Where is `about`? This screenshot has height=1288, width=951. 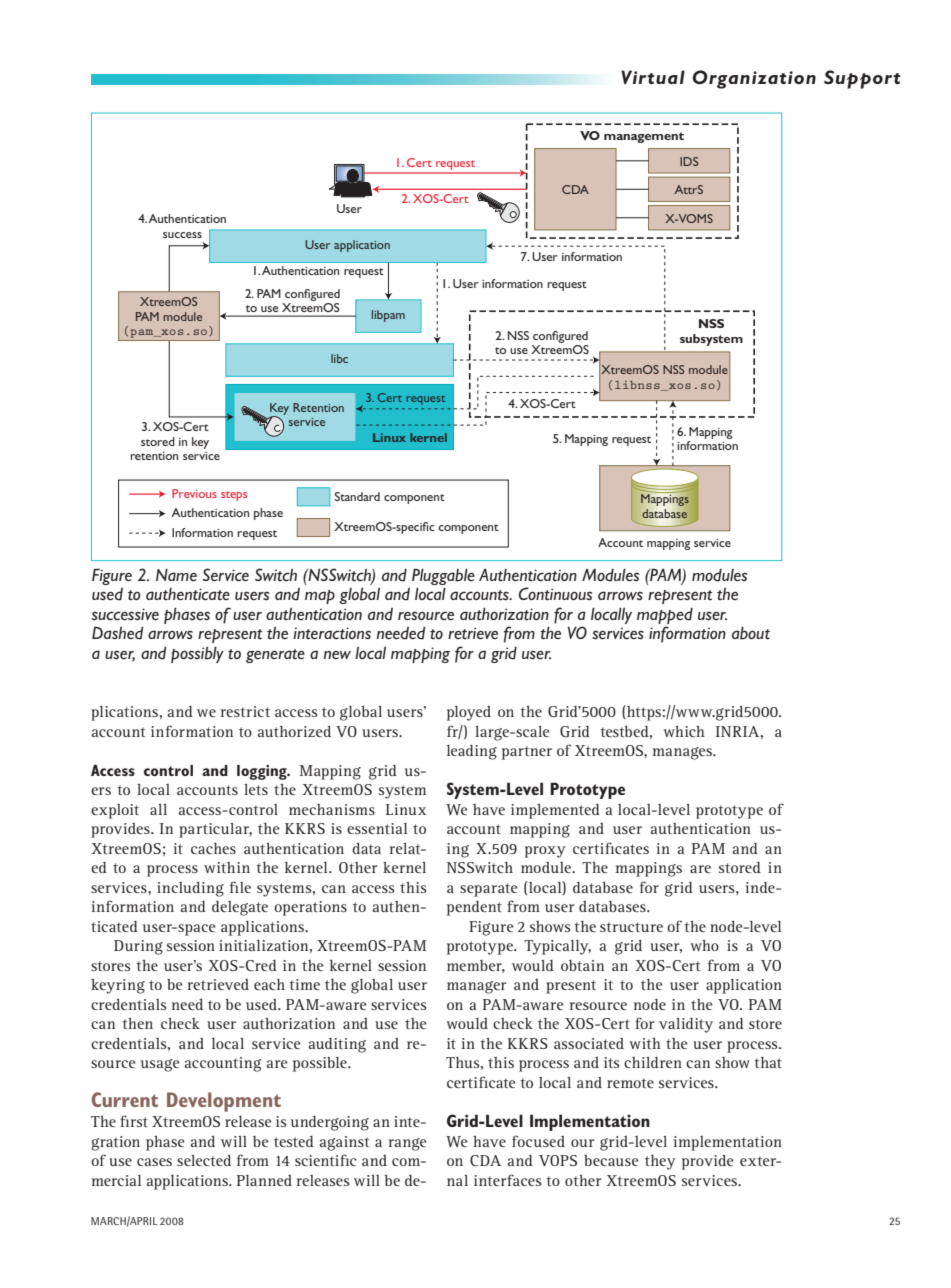 about is located at coordinates (751, 633).
